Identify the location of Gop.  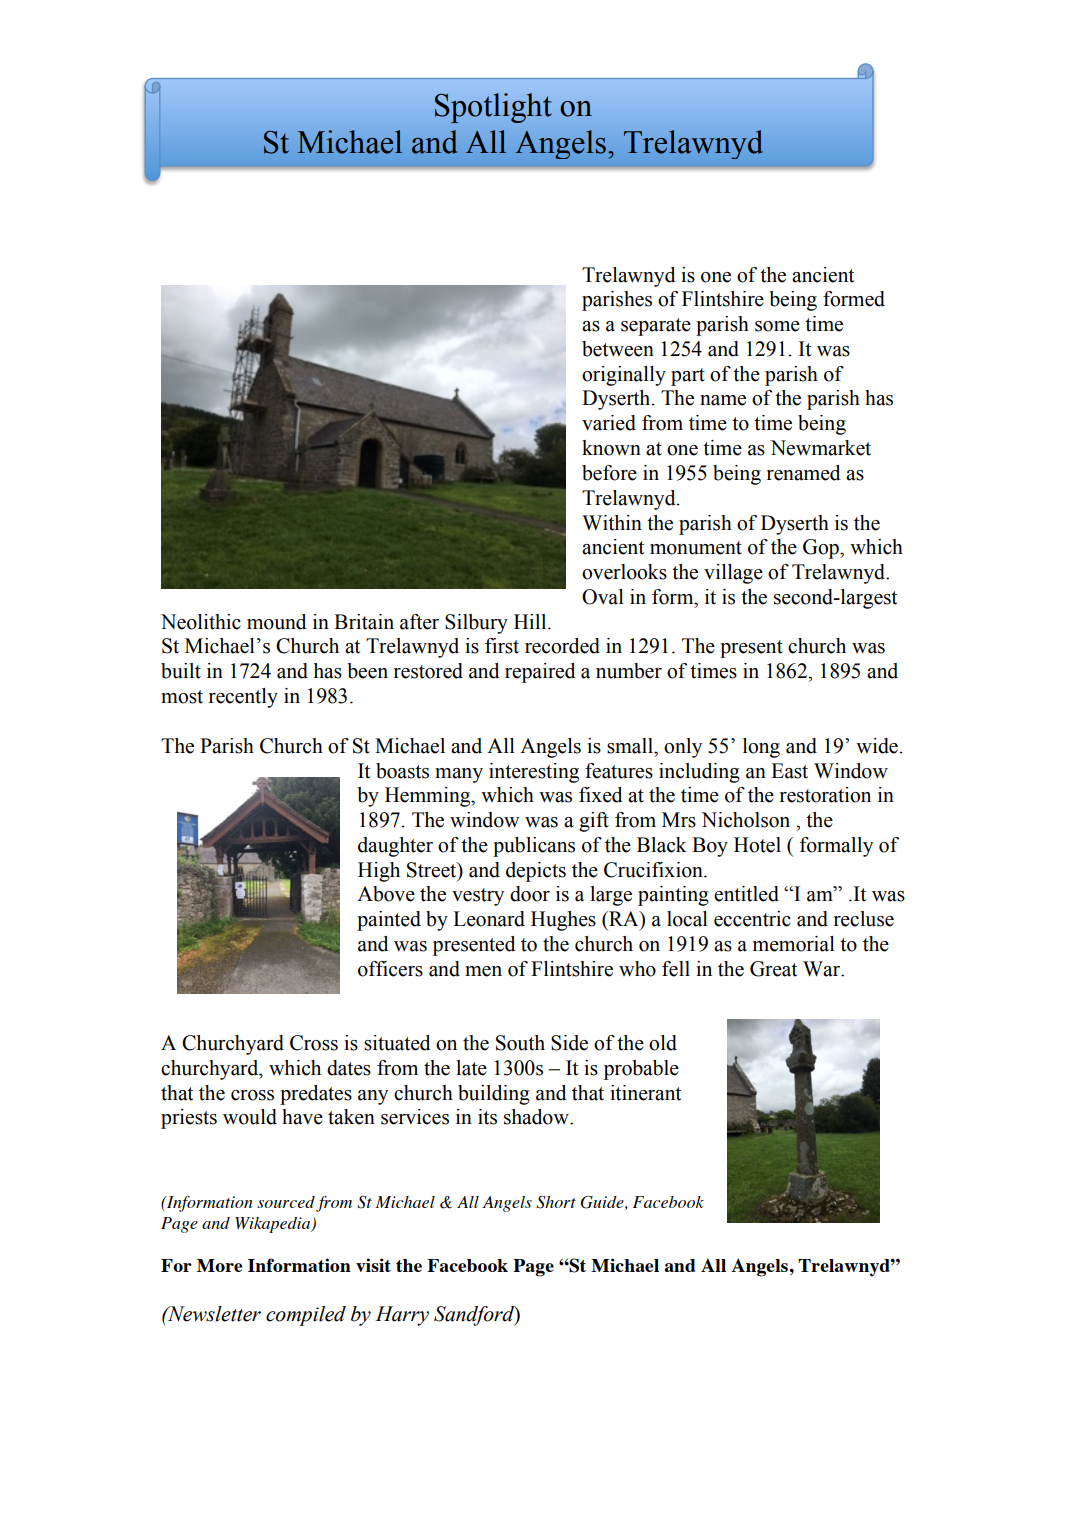
(822, 549).
